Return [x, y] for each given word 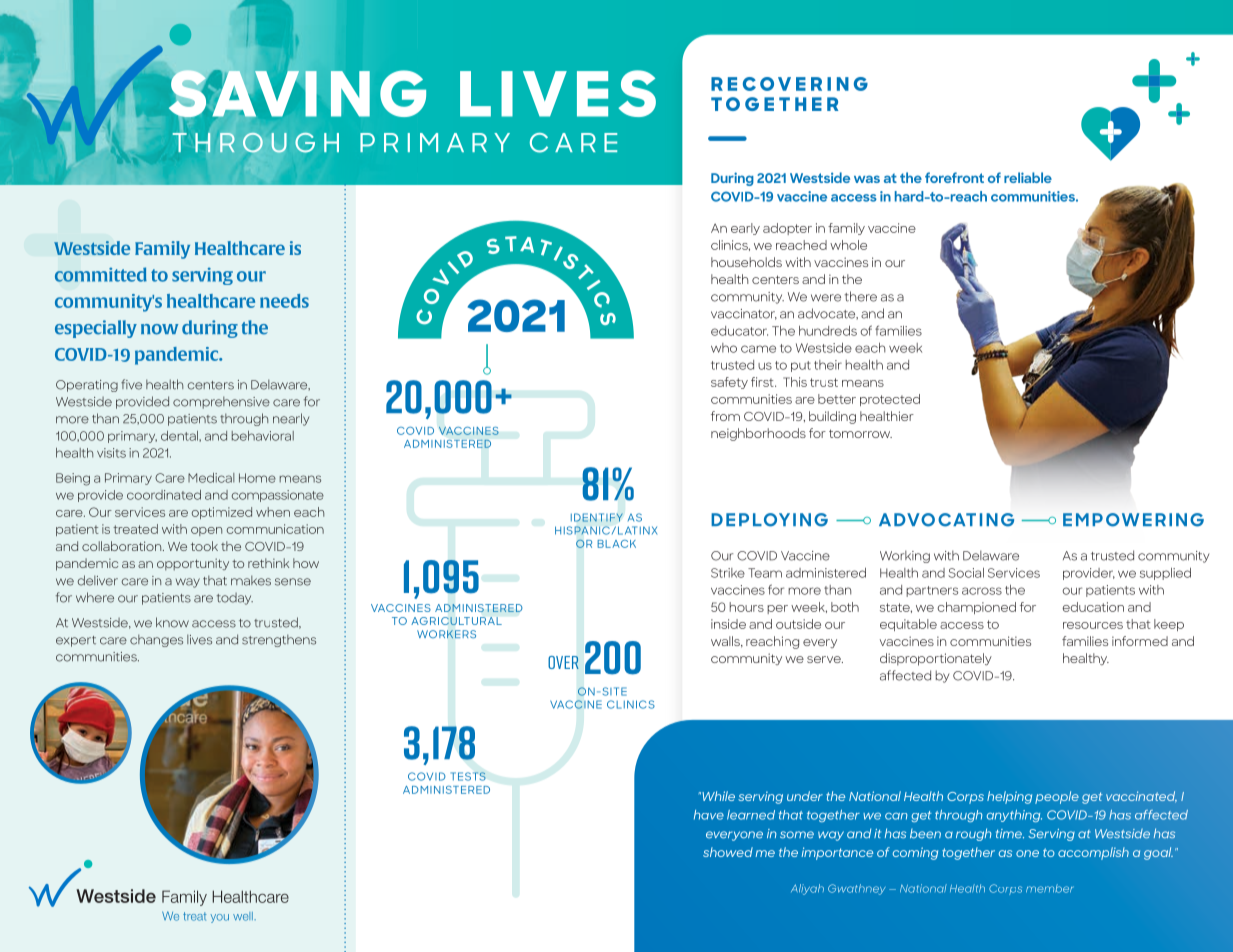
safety [729, 383]
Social [966, 573]
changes [156, 640]
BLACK [616, 544]
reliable [1028, 177]
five [131, 384]
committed [101, 274]
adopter [787, 229]
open [206, 531]
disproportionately [936, 659]
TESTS [468, 776]
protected [890, 400]
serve [825, 659]
